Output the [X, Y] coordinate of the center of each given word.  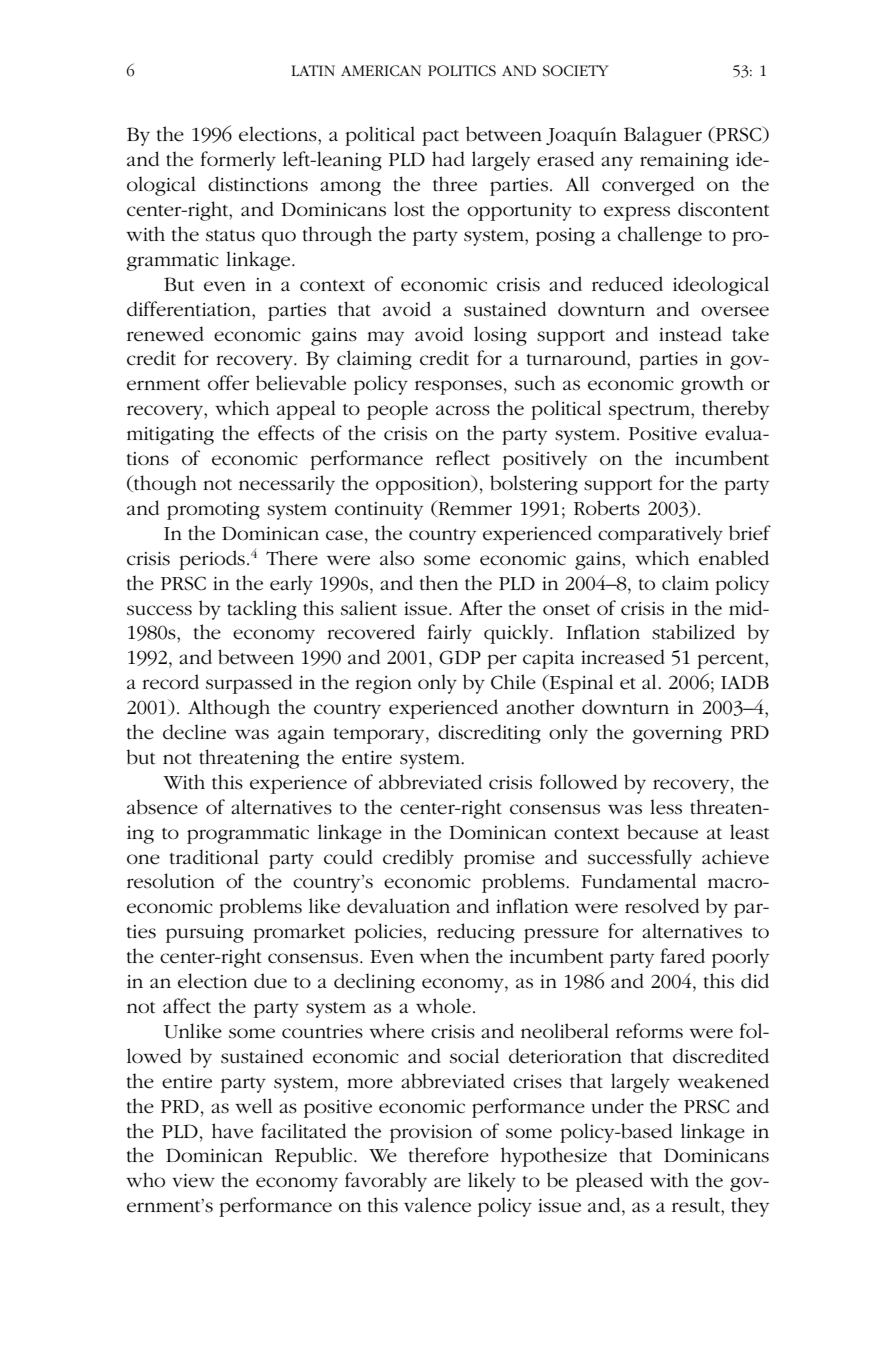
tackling [262, 610]
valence [437, 1205]
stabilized [693, 632]
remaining [684, 162]
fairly [450, 634]
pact [440, 138]
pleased [609, 1182]
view [193, 1181]
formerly [238, 161]
